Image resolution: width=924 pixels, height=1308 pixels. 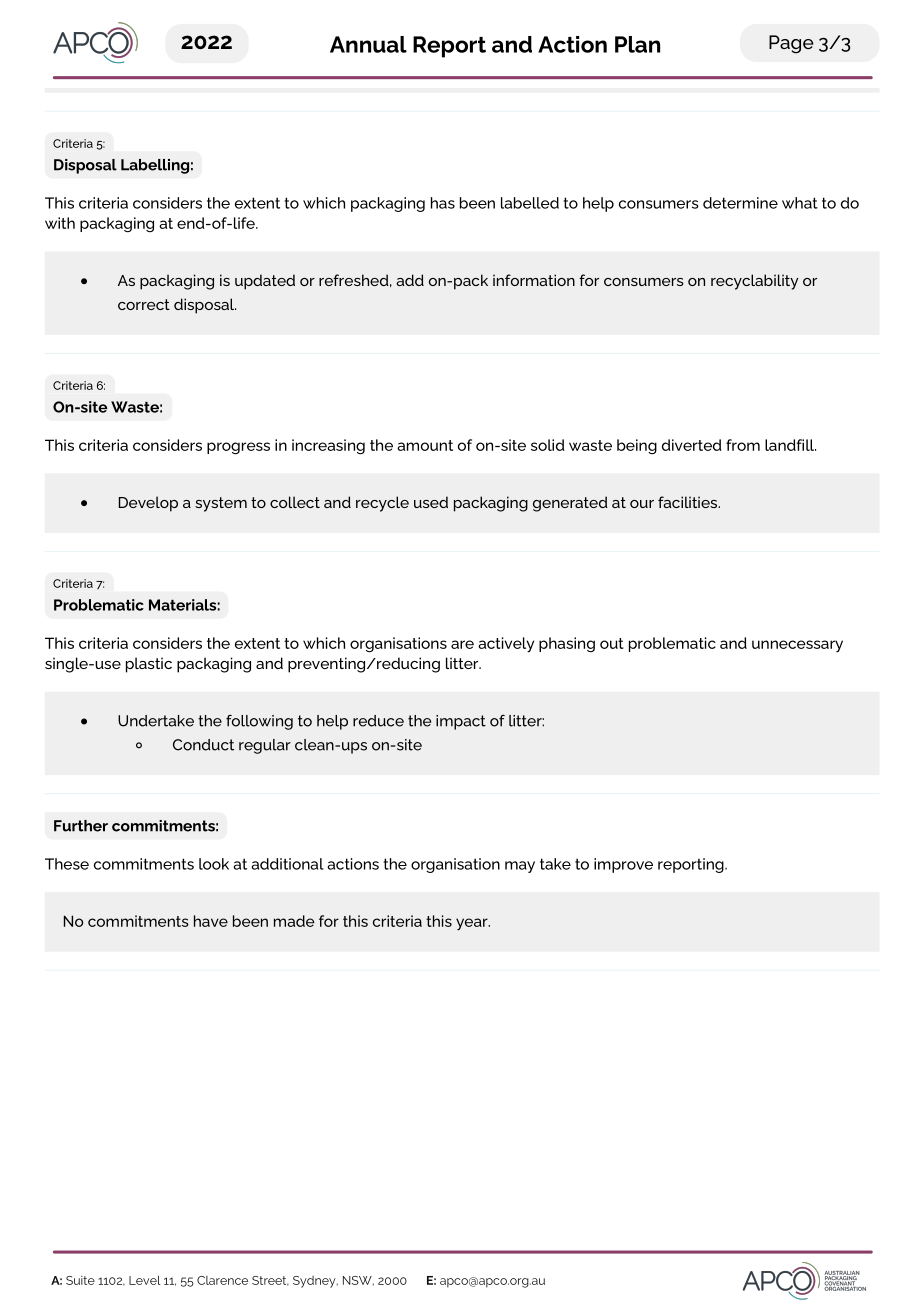 I want to click on with, so click(x=60, y=223).
